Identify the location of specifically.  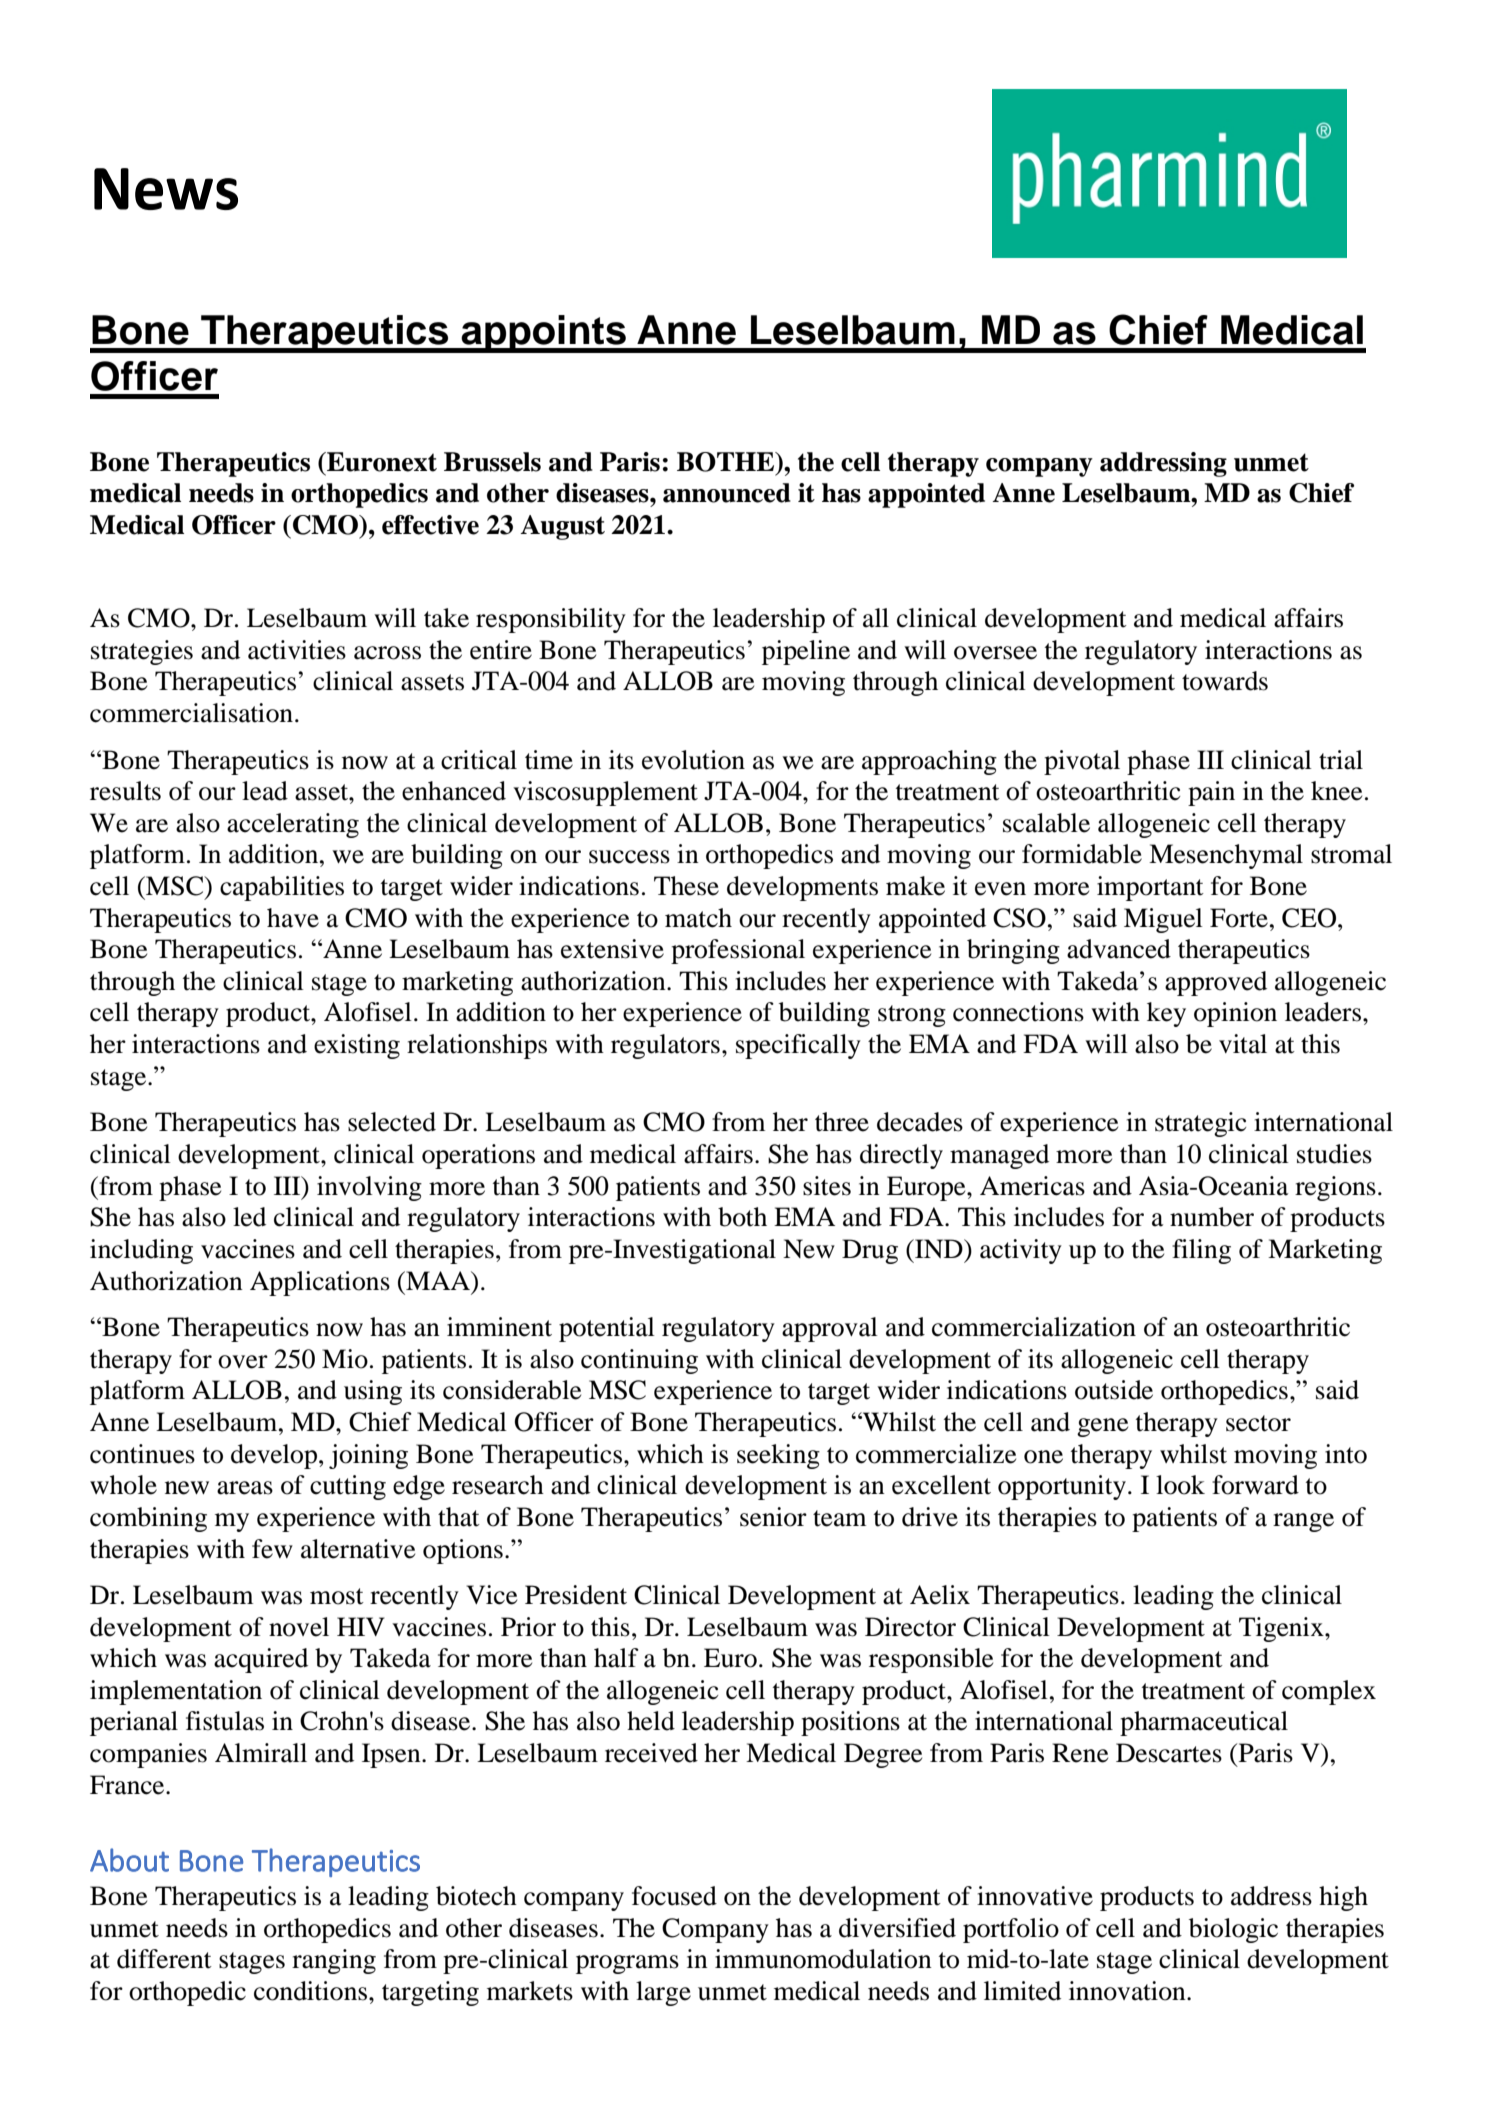
(798, 1046).
